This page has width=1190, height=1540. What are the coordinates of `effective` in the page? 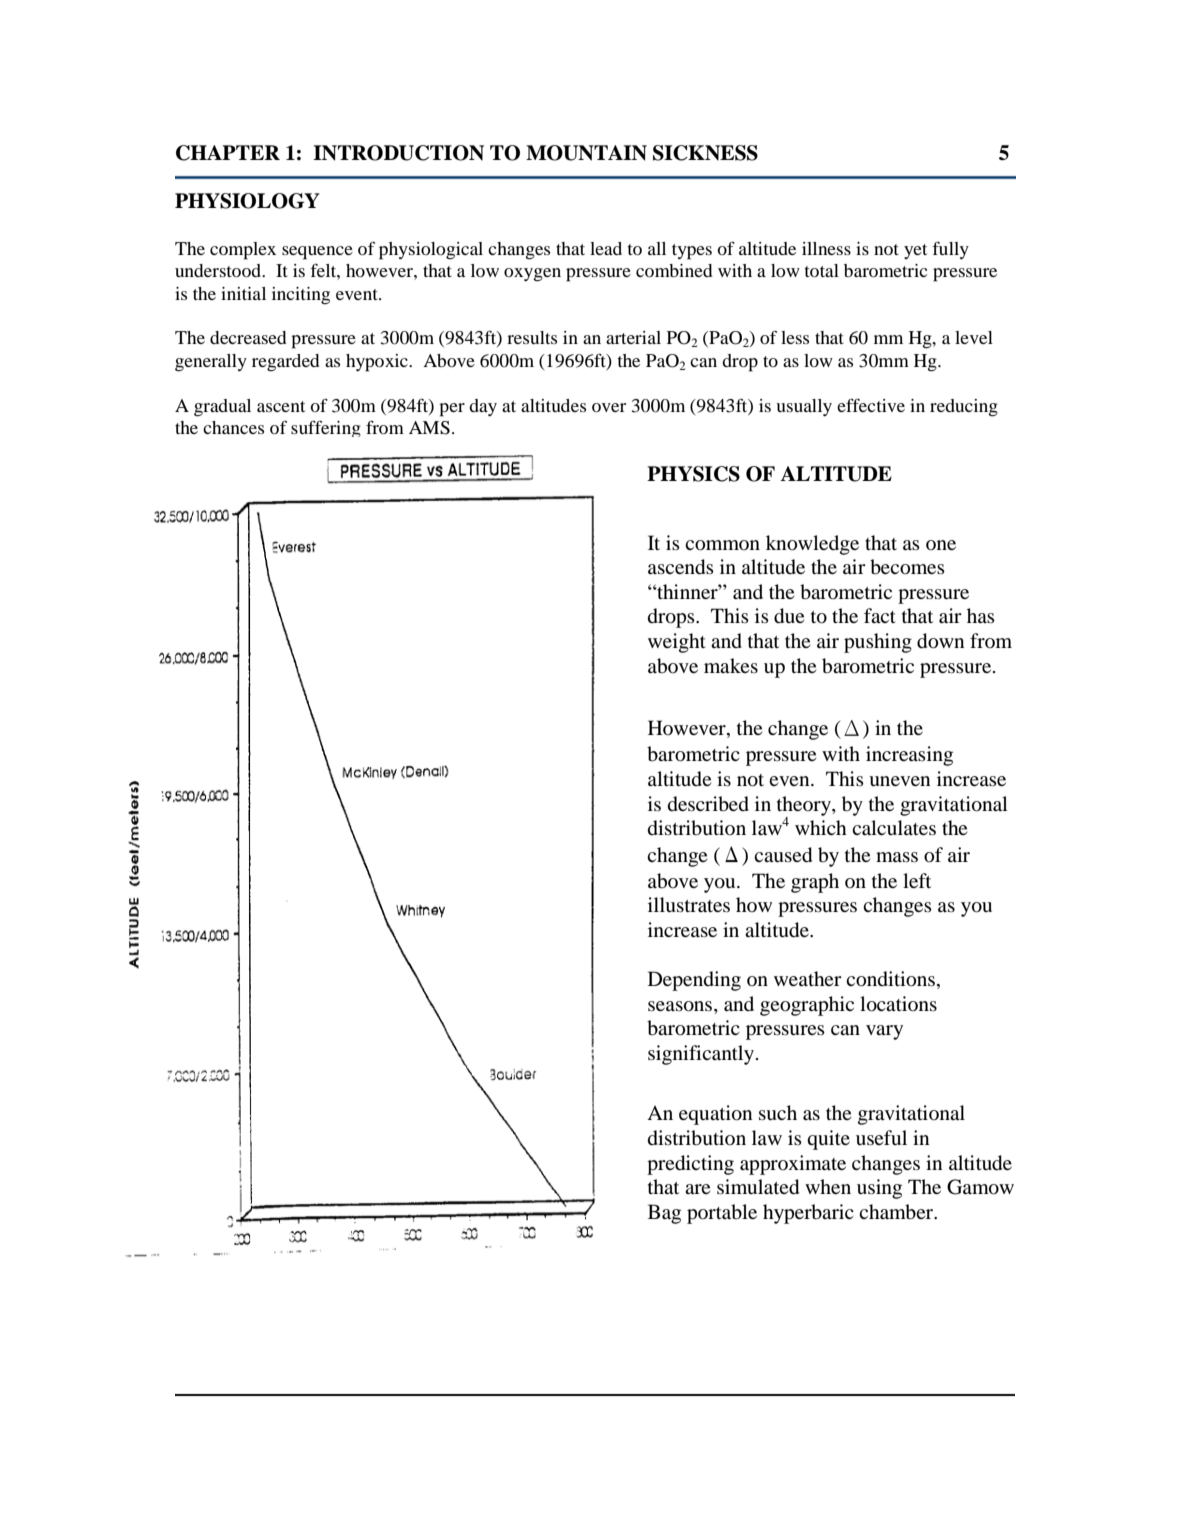 It's located at (871, 405).
